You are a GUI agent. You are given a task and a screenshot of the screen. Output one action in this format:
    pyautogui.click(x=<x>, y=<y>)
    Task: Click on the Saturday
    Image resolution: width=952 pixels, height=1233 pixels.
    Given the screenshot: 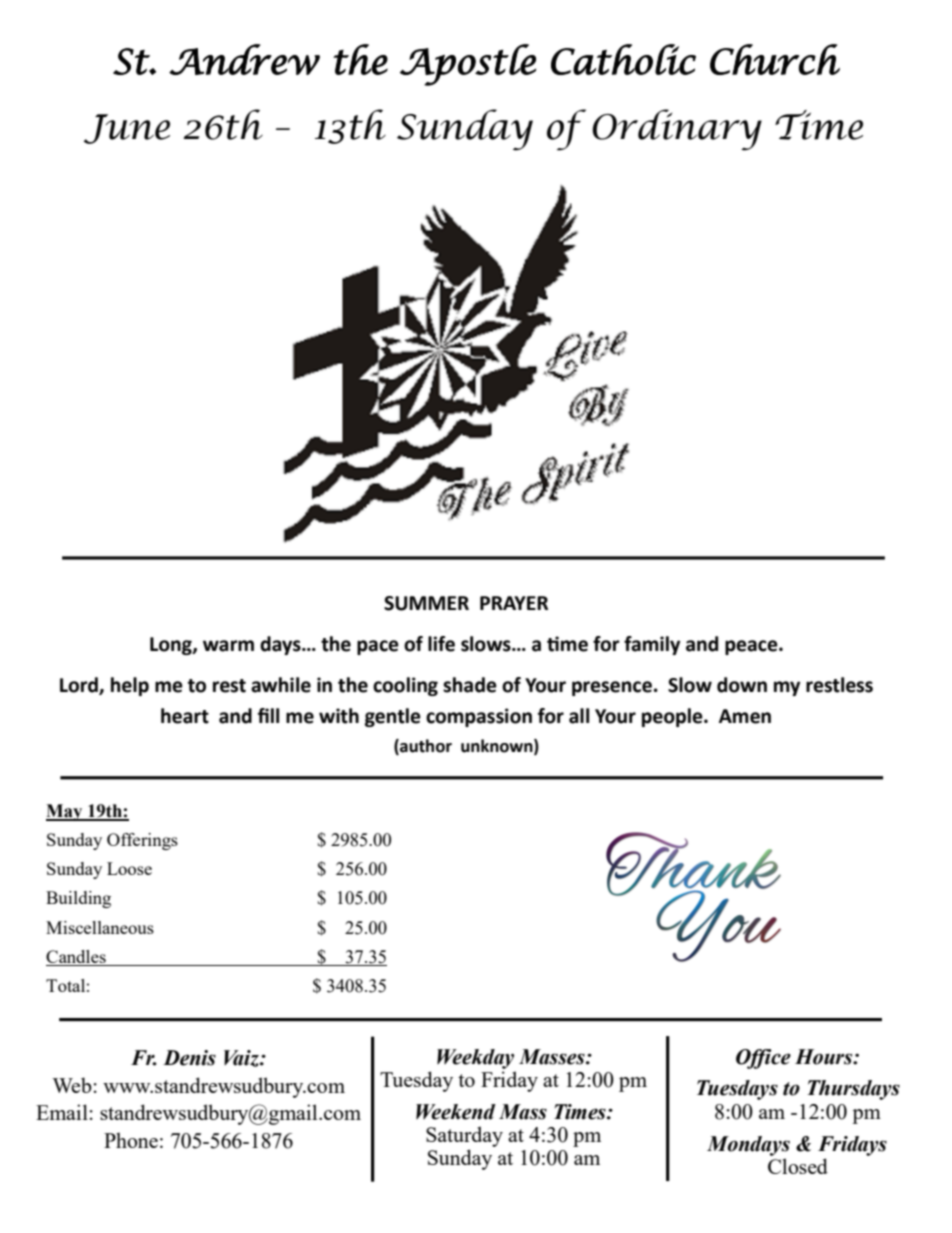 What is the action you would take?
    pyautogui.click(x=464, y=1136)
